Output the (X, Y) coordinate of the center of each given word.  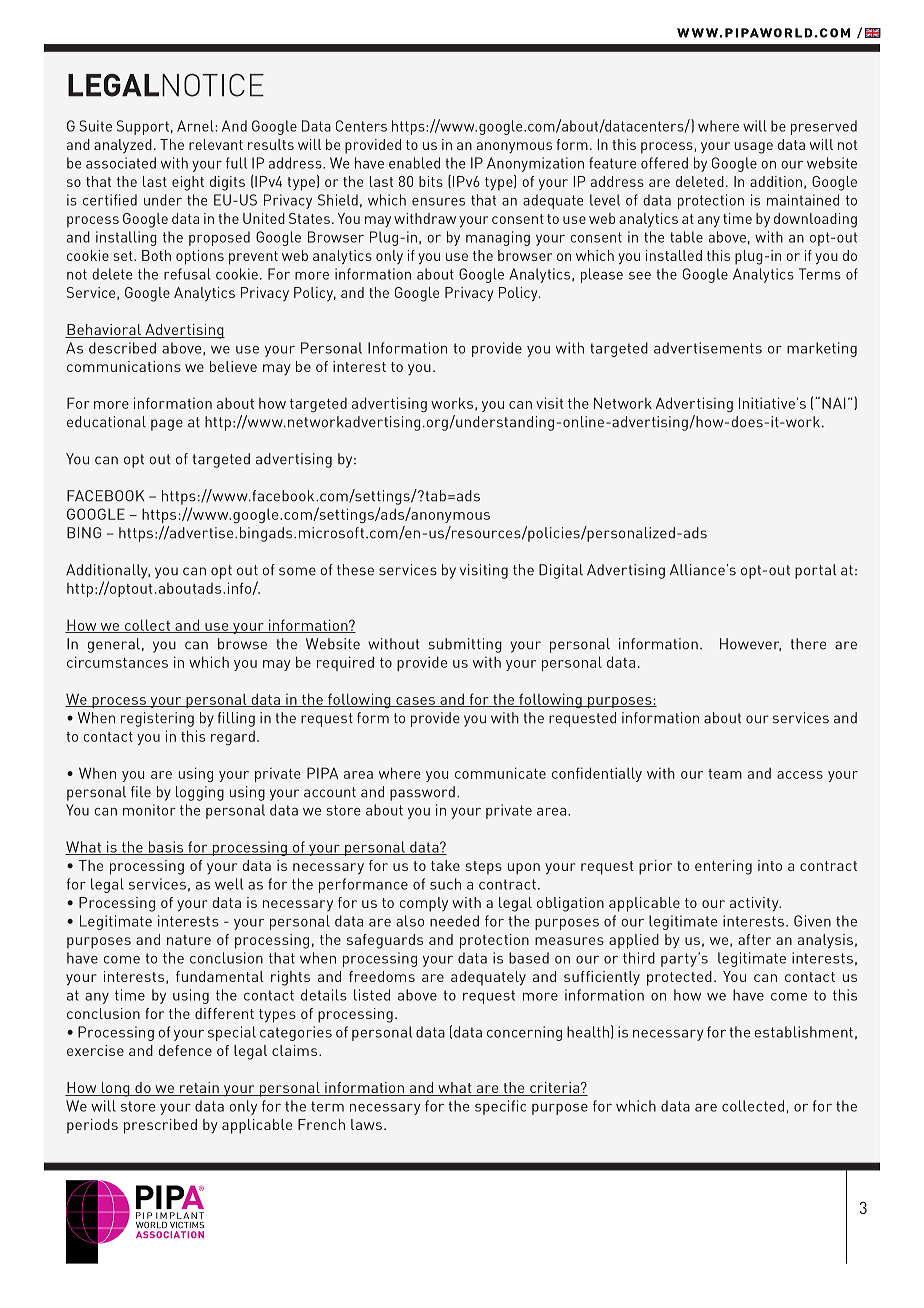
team (725, 774)
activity (755, 904)
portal (816, 571)
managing (498, 238)
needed (454, 921)
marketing (822, 349)
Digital (561, 571)
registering (157, 719)
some (297, 571)
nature (189, 940)
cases (415, 702)
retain (199, 1087)
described (122, 348)
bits (431, 181)
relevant (216, 144)
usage (753, 148)
